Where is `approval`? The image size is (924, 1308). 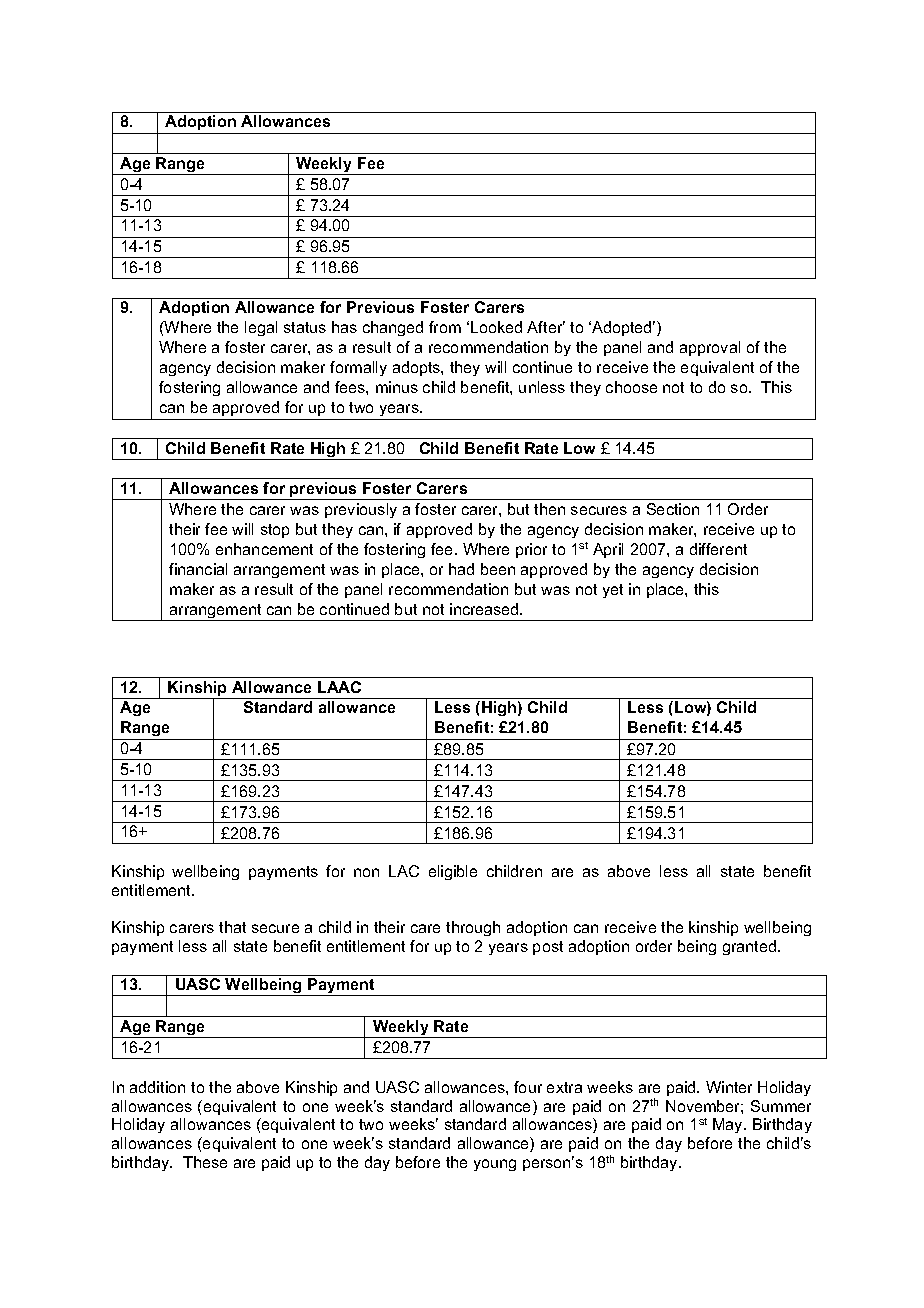 approval is located at coordinates (710, 348).
